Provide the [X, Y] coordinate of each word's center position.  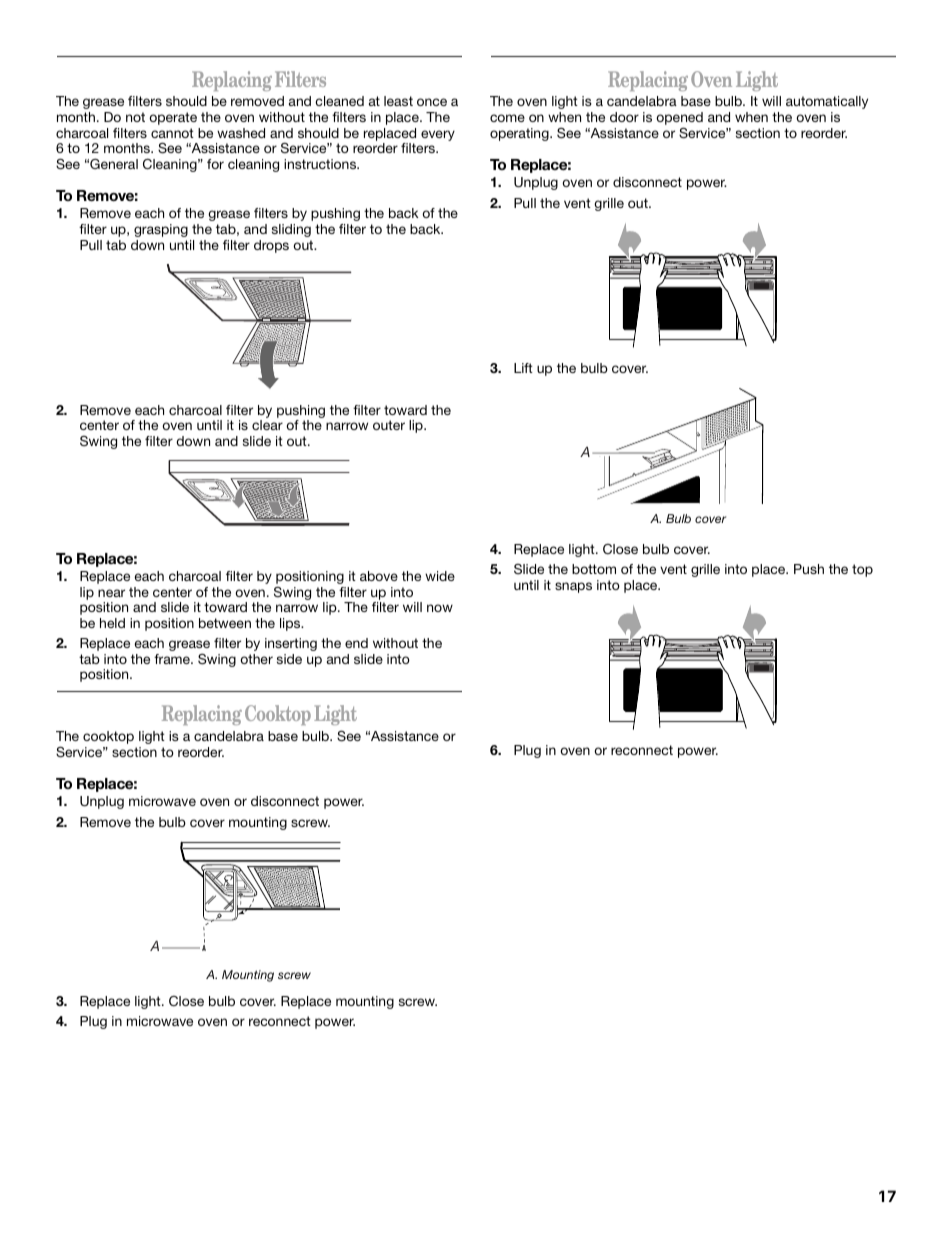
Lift [523, 368]
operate [173, 118]
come [507, 118]
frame [173, 659]
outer [389, 425]
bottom [594, 569]
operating [520, 134]
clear [267, 425]
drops [271, 246]
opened [679, 120]
